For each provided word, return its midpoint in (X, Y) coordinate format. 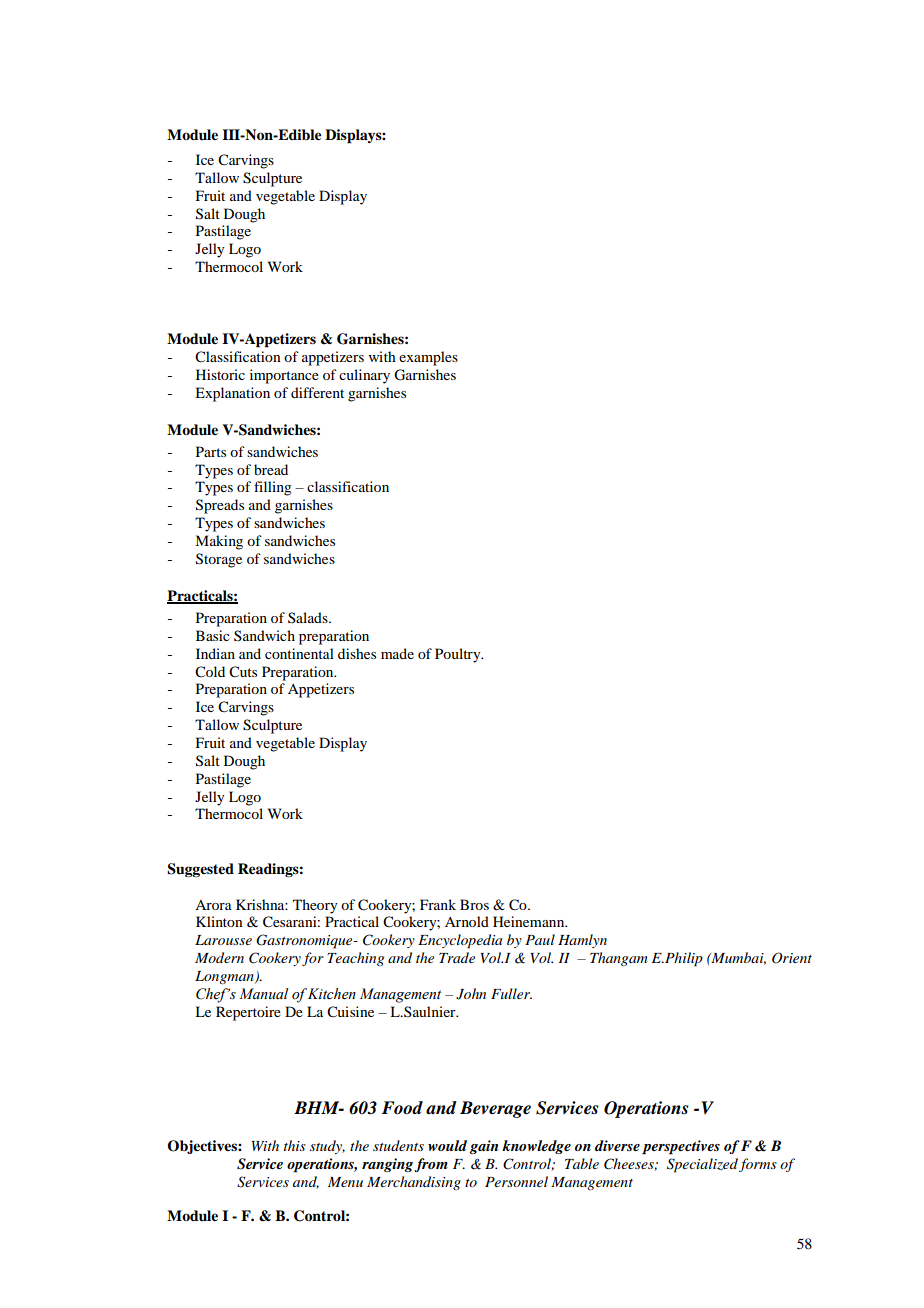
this (295, 1145)
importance (284, 376)
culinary (364, 376)
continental (299, 653)
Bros (474, 904)
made (397, 653)
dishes (357, 653)
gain (483, 1147)
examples (428, 358)
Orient (792, 958)
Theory (315, 906)
